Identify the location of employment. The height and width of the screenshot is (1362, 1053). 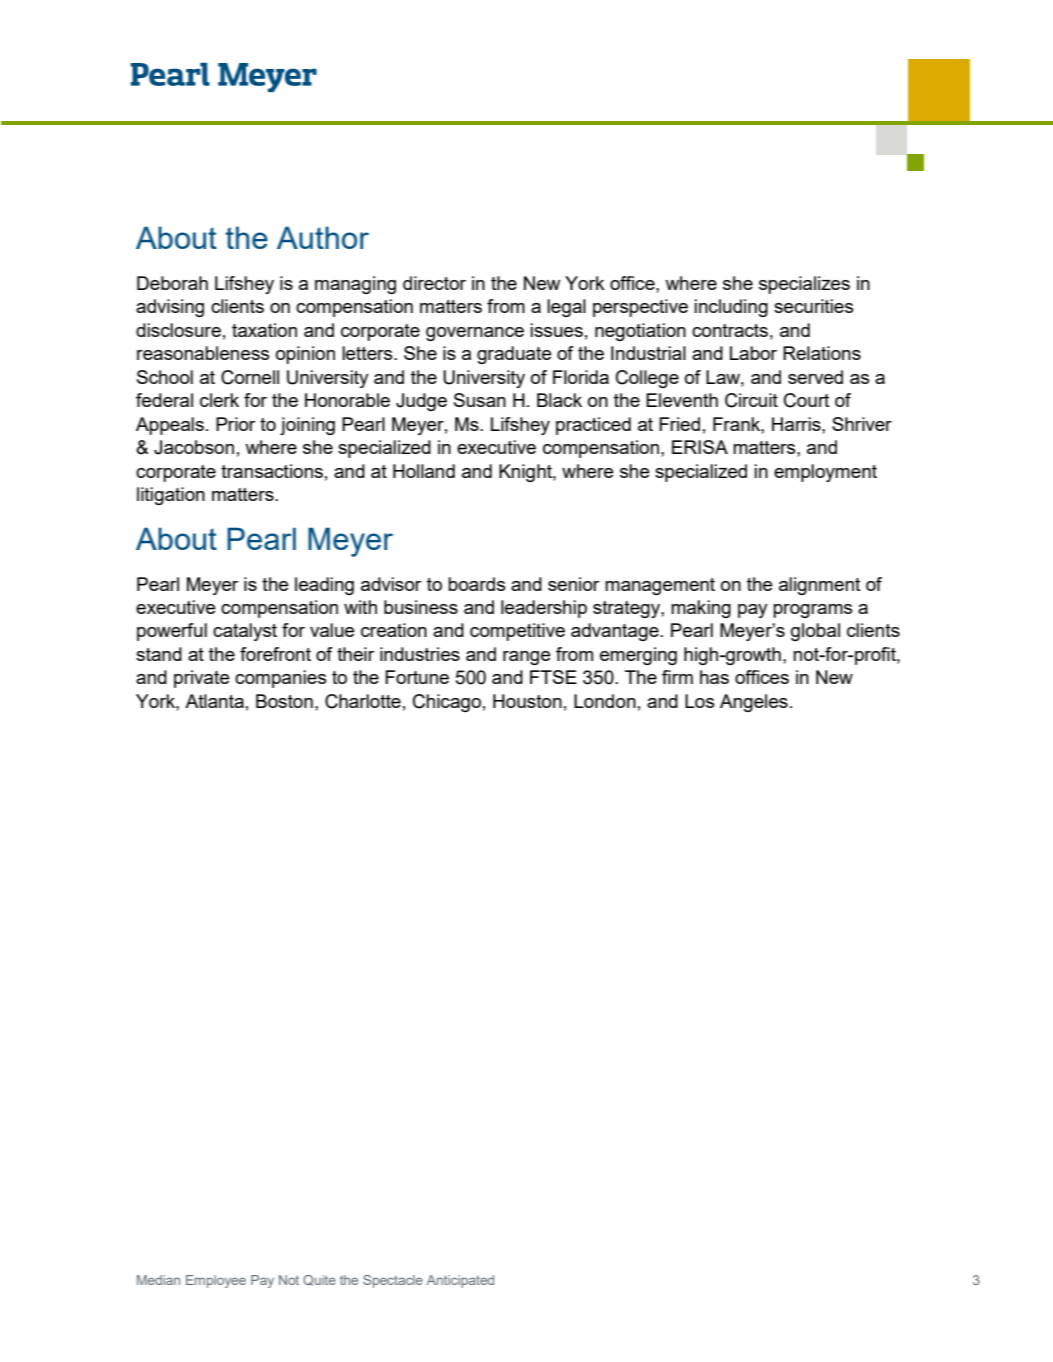
(825, 473).
